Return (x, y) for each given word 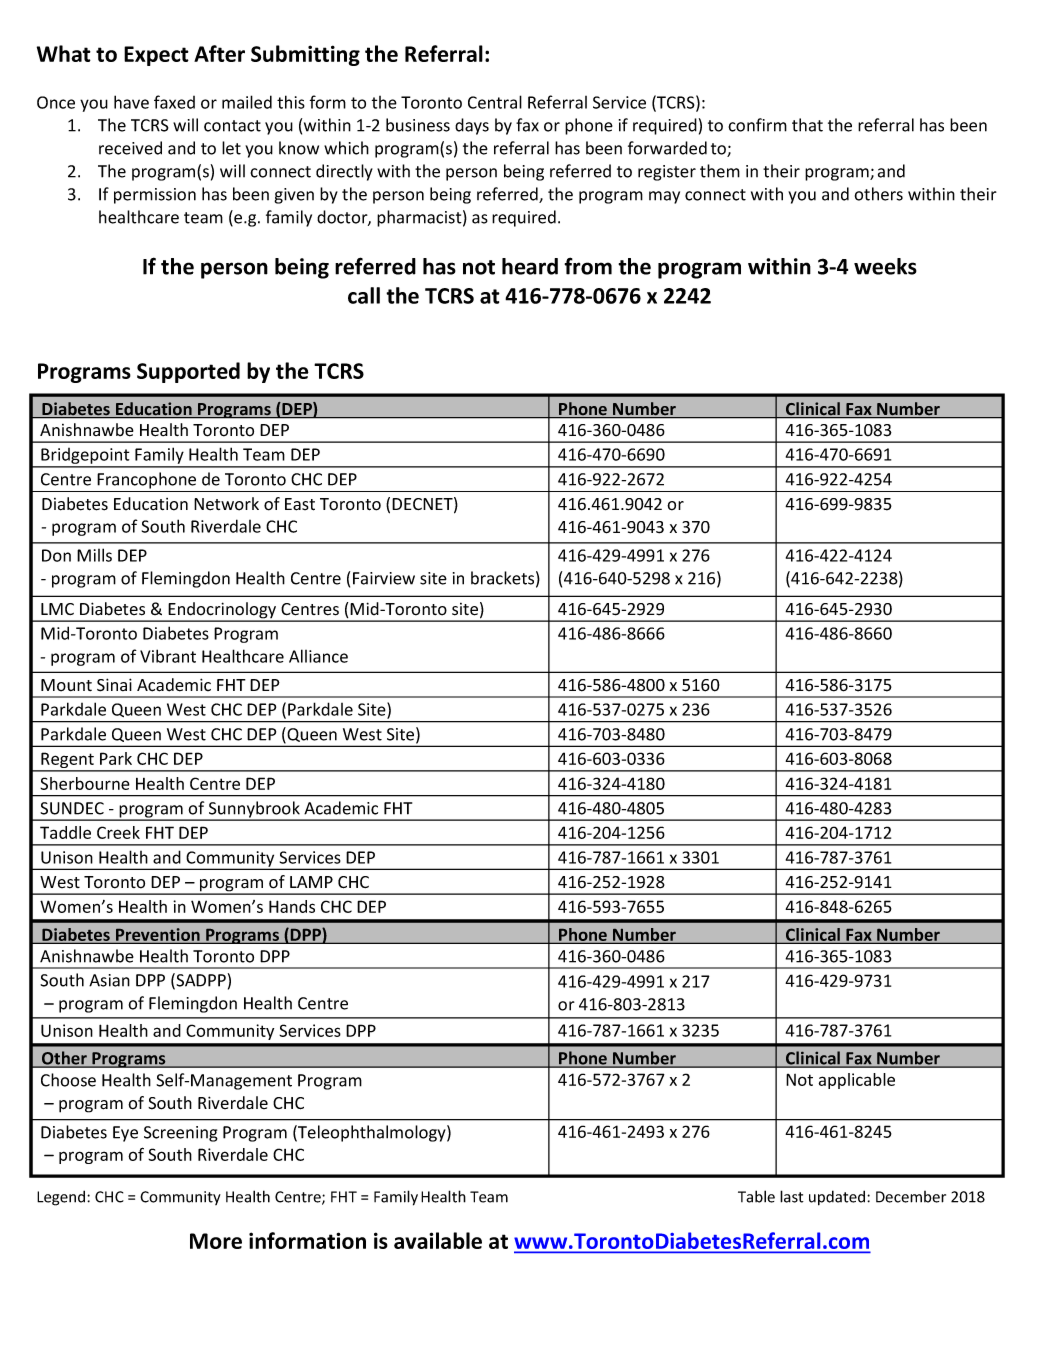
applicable (857, 1081)
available (438, 1240)
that (807, 125)
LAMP (311, 882)
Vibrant (168, 656)
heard (530, 266)
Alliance (318, 656)
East (300, 504)
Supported (188, 372)
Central (495, 102)
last (792, 1196)
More (216, 1241)
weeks (885, 266)
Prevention (158, 936)
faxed (174, 102)
